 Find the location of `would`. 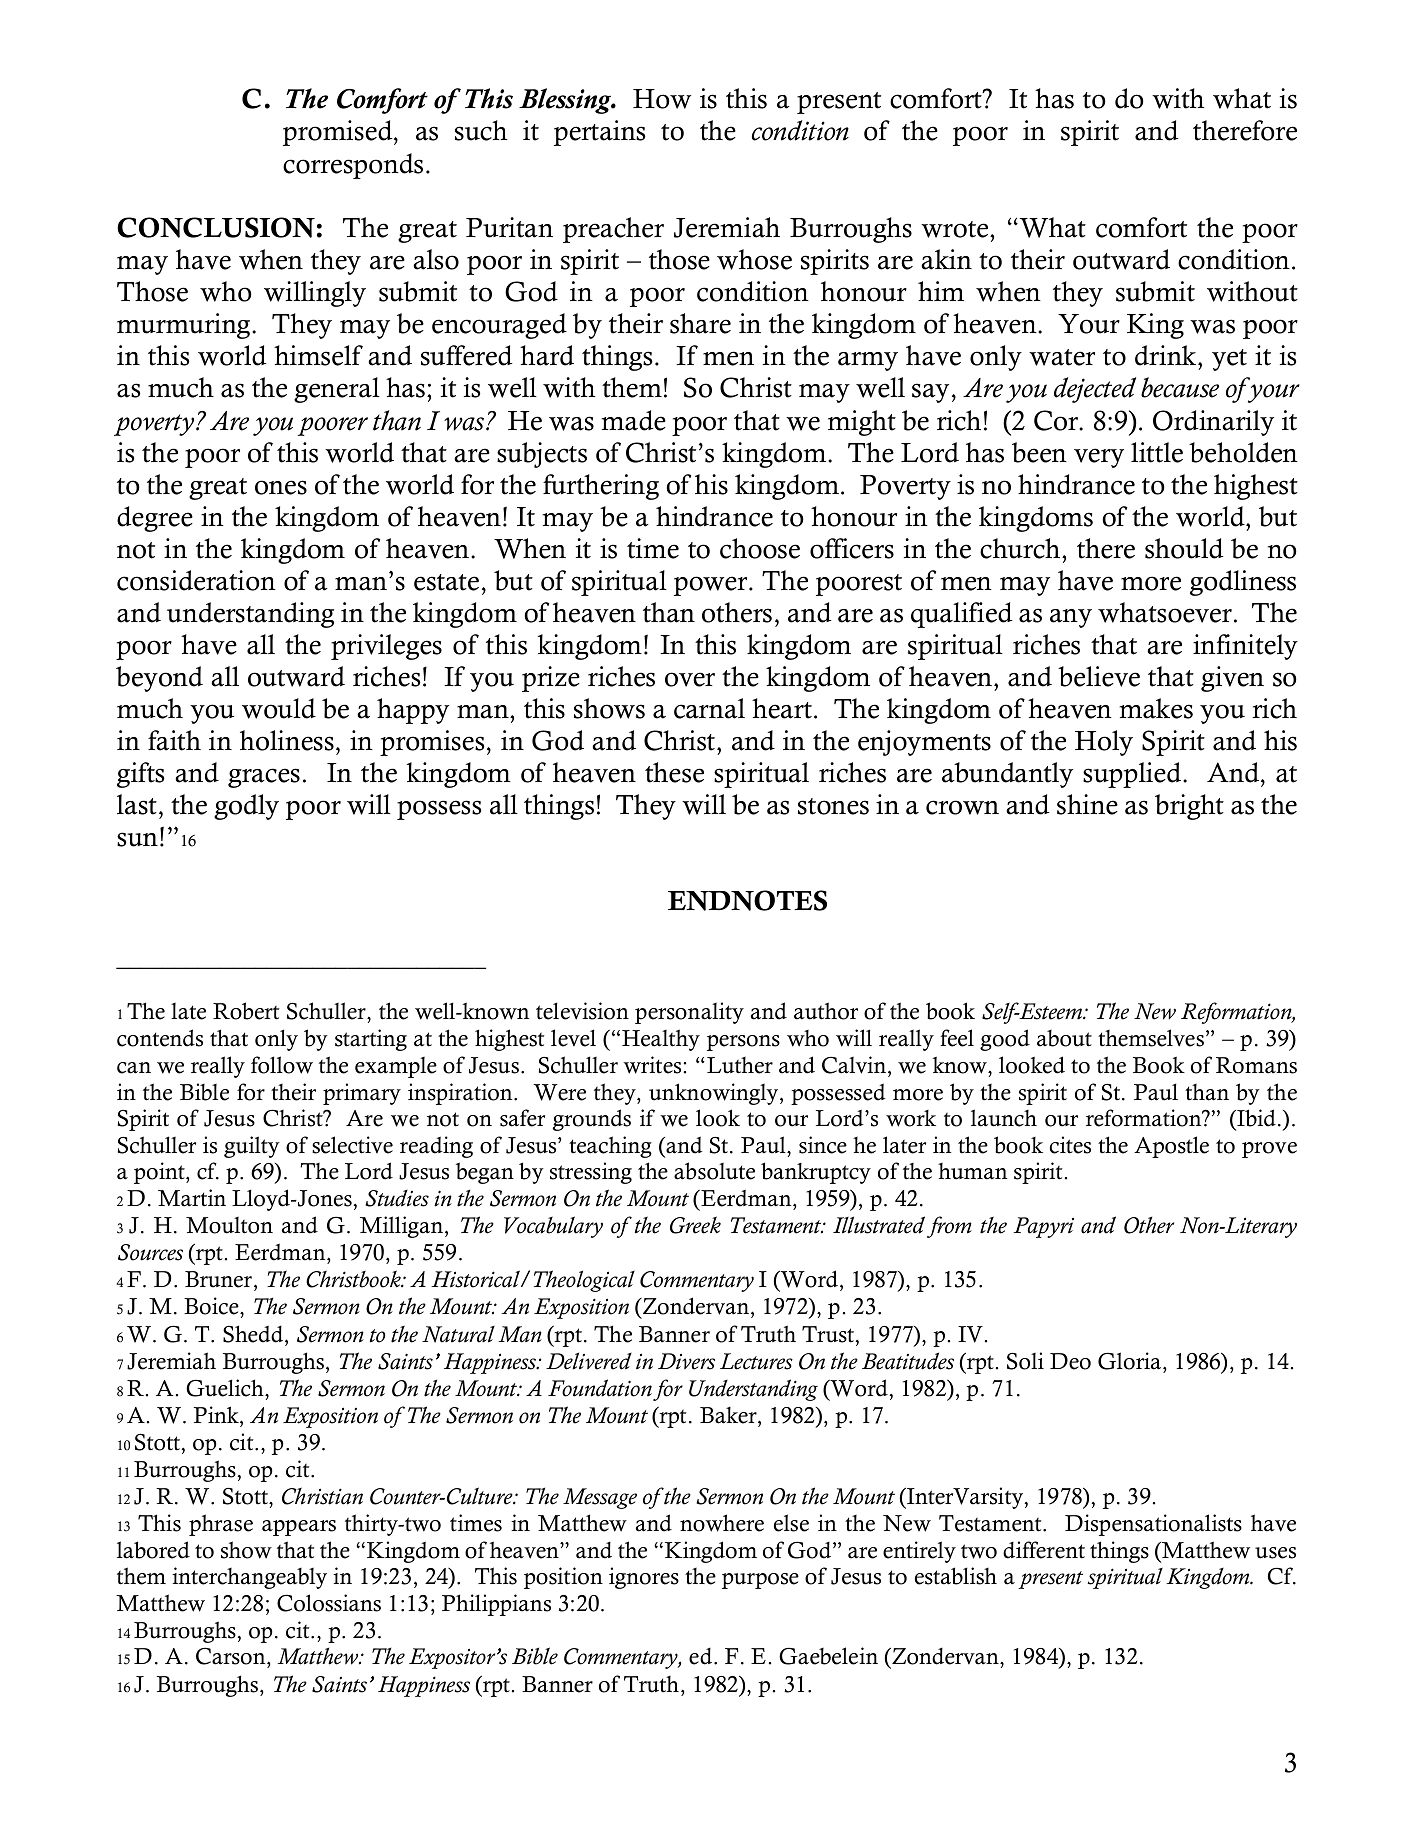

would is located at coordinates (279, 708).
